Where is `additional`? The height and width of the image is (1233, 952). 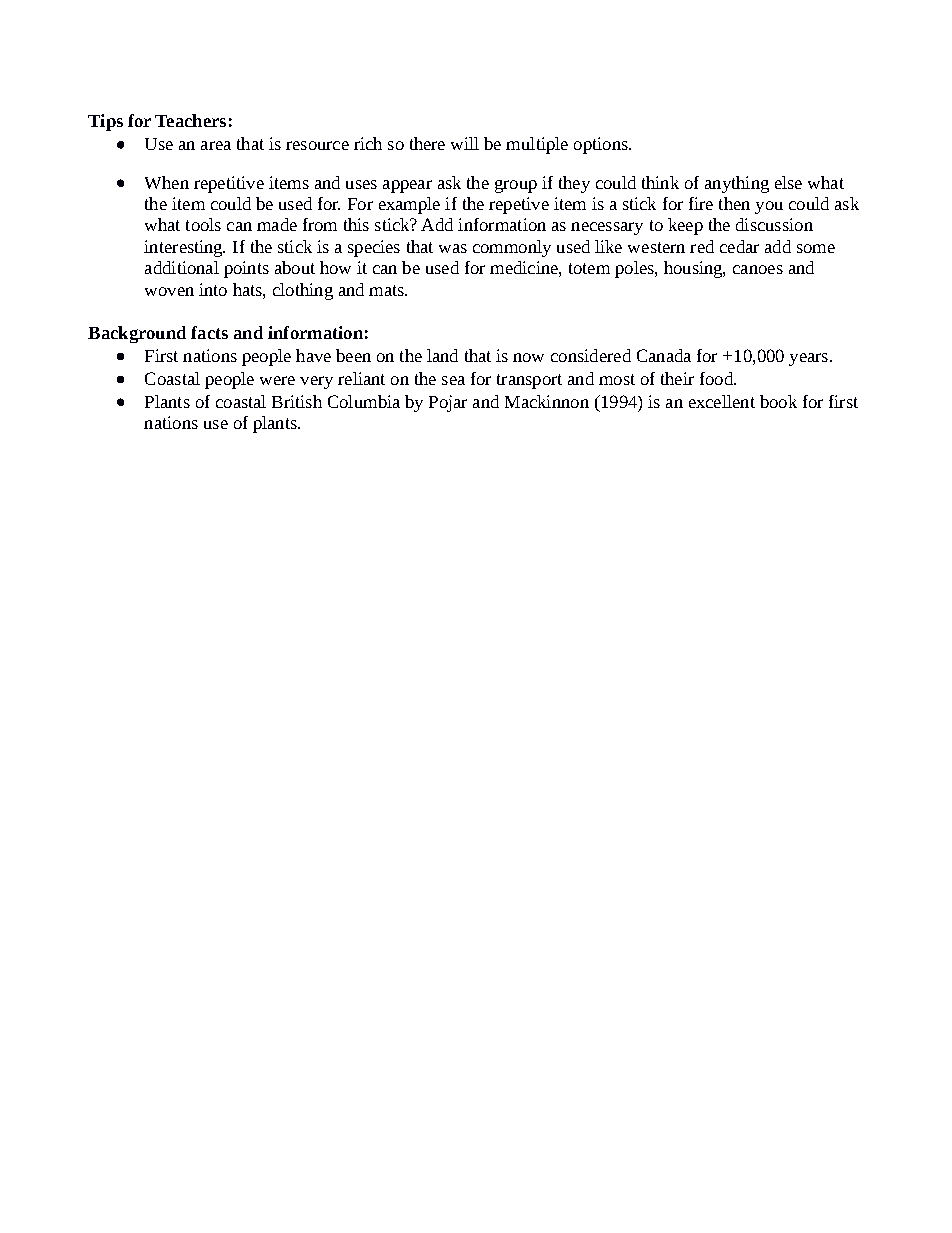
additional is located at coordinates (182, 267).
